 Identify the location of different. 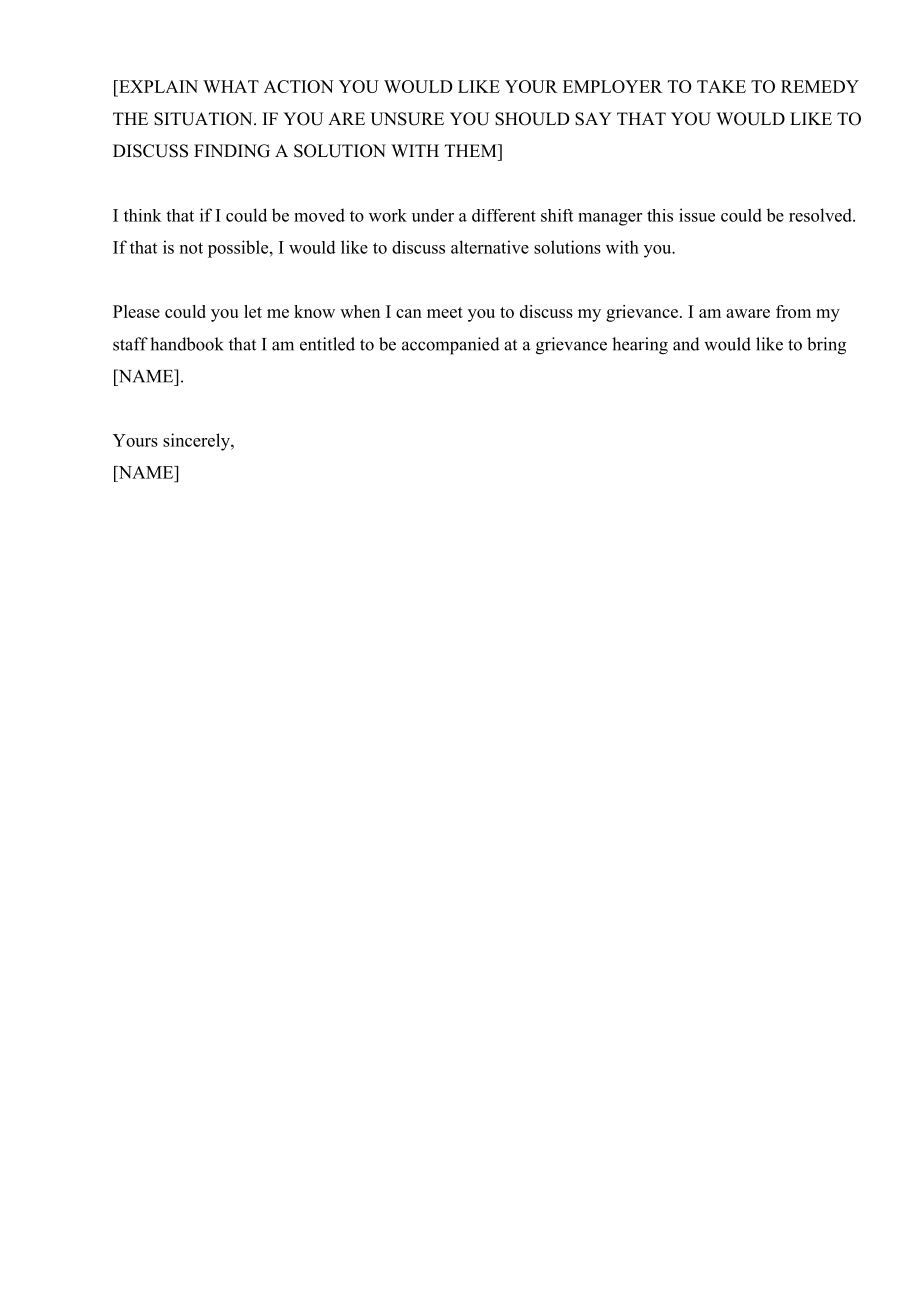
(504, 215).
